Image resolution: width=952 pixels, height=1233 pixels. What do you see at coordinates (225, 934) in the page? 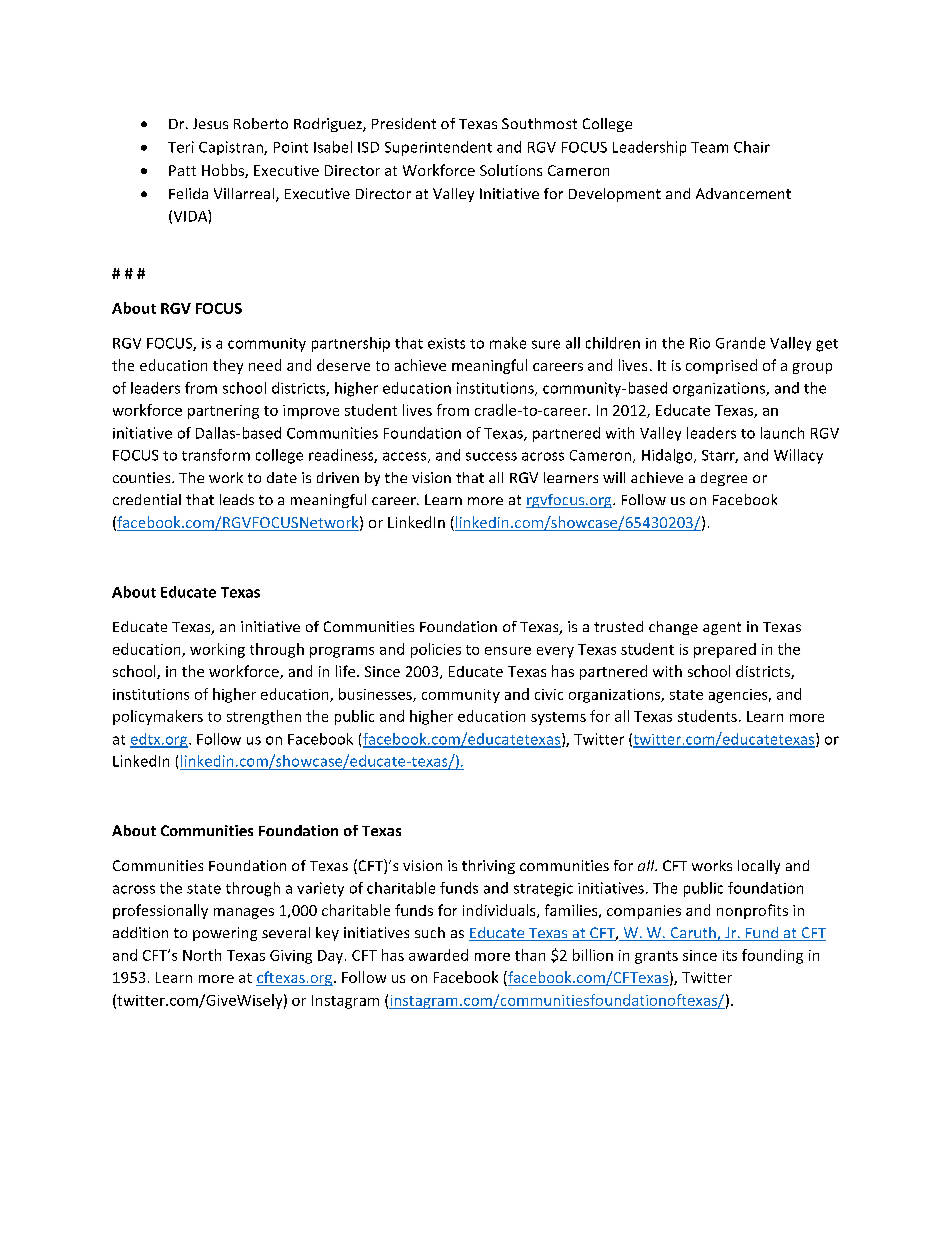
I see `powering` at bounding box center [225, 934].
